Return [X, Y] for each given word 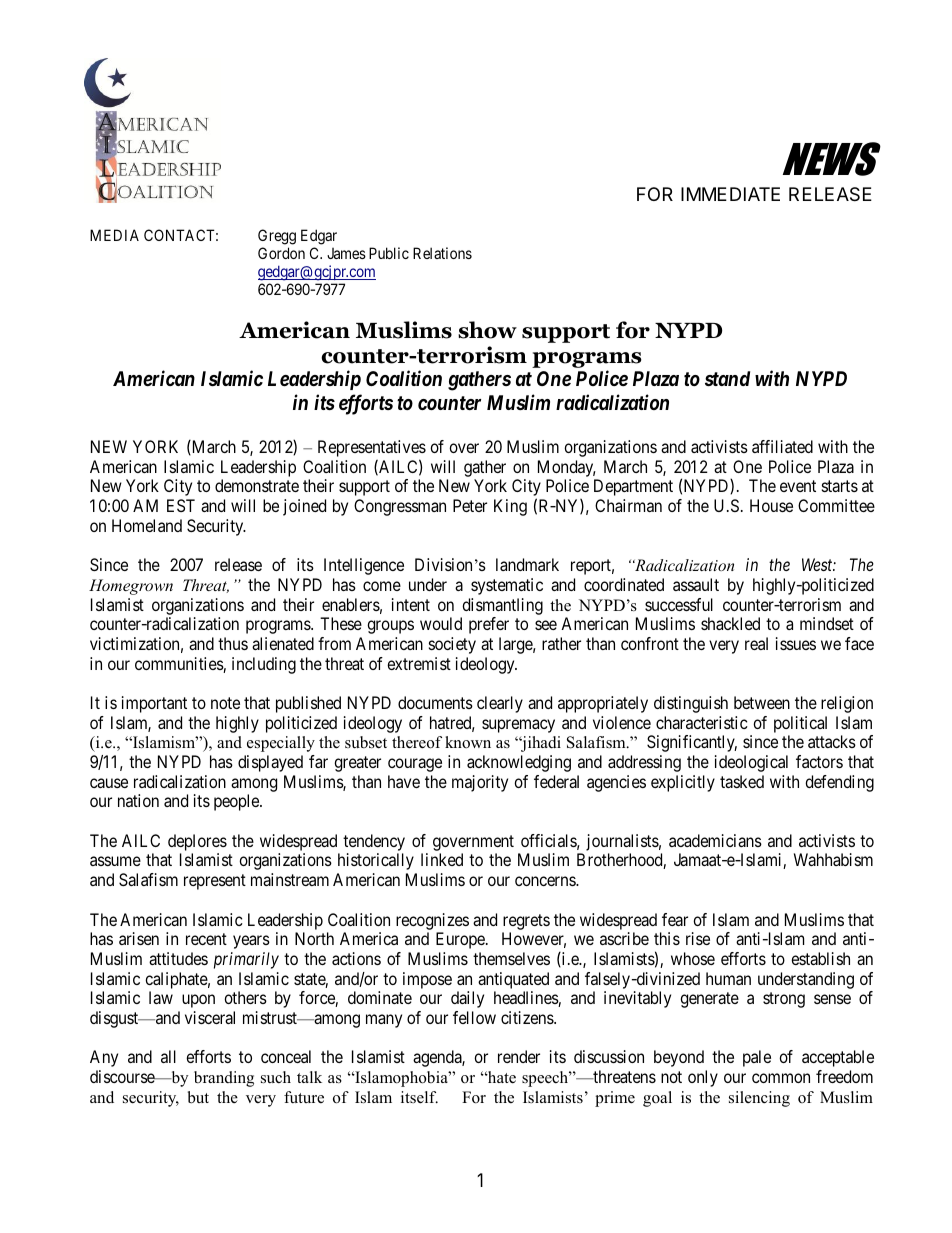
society [452, 645]
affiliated [782, 446]
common [781, 1078]
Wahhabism [833, 859]
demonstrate [257, 485]
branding [224, 1079]
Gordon [281, 253]
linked [442, 859]
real [756, 643]
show [487, 330]
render [519, 1056]
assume [115, 861]
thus [233, 643]
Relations [442, 253]
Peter [470, 505]
